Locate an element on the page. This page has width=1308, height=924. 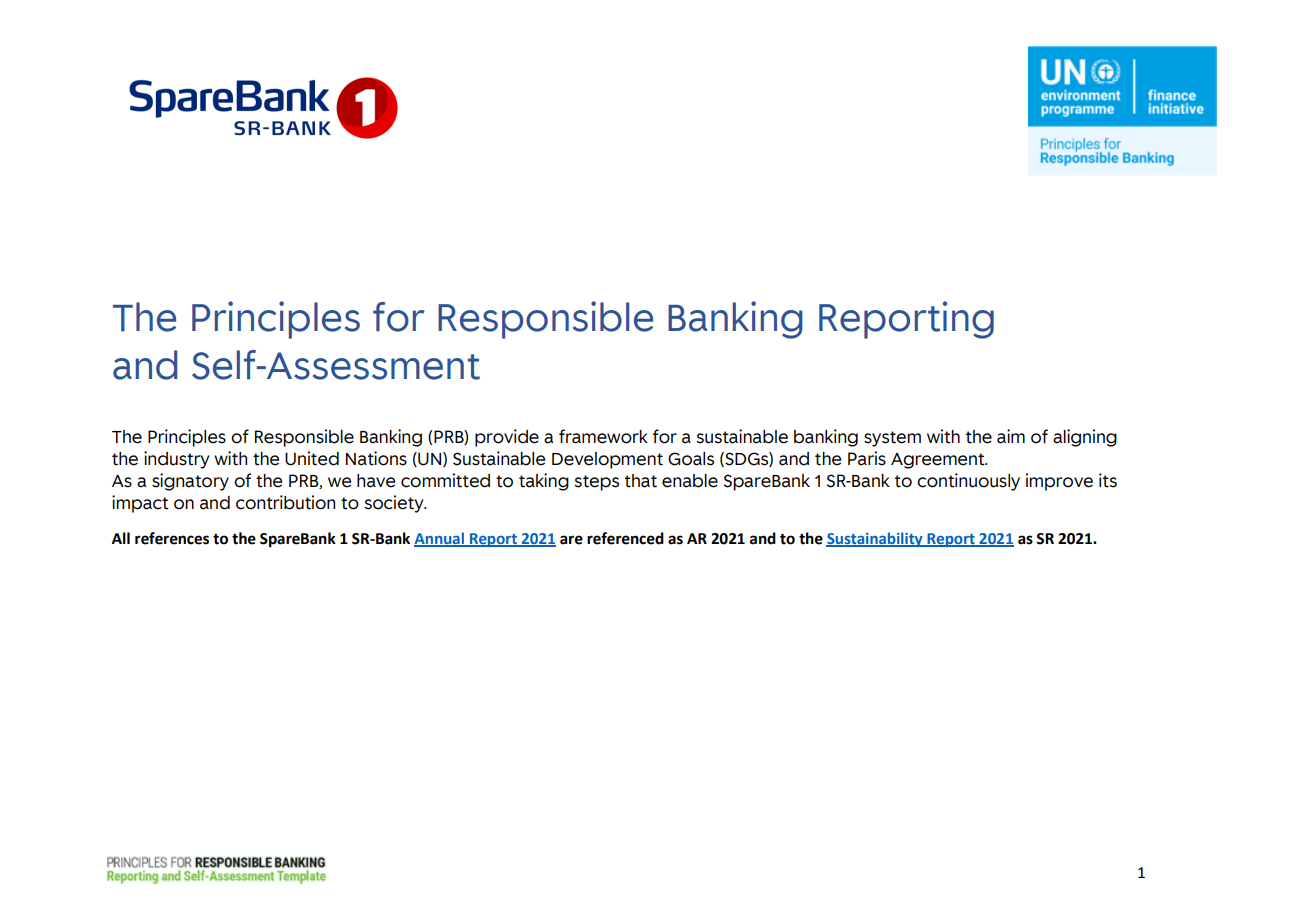
improve is located at coordinates (1059, 482).
